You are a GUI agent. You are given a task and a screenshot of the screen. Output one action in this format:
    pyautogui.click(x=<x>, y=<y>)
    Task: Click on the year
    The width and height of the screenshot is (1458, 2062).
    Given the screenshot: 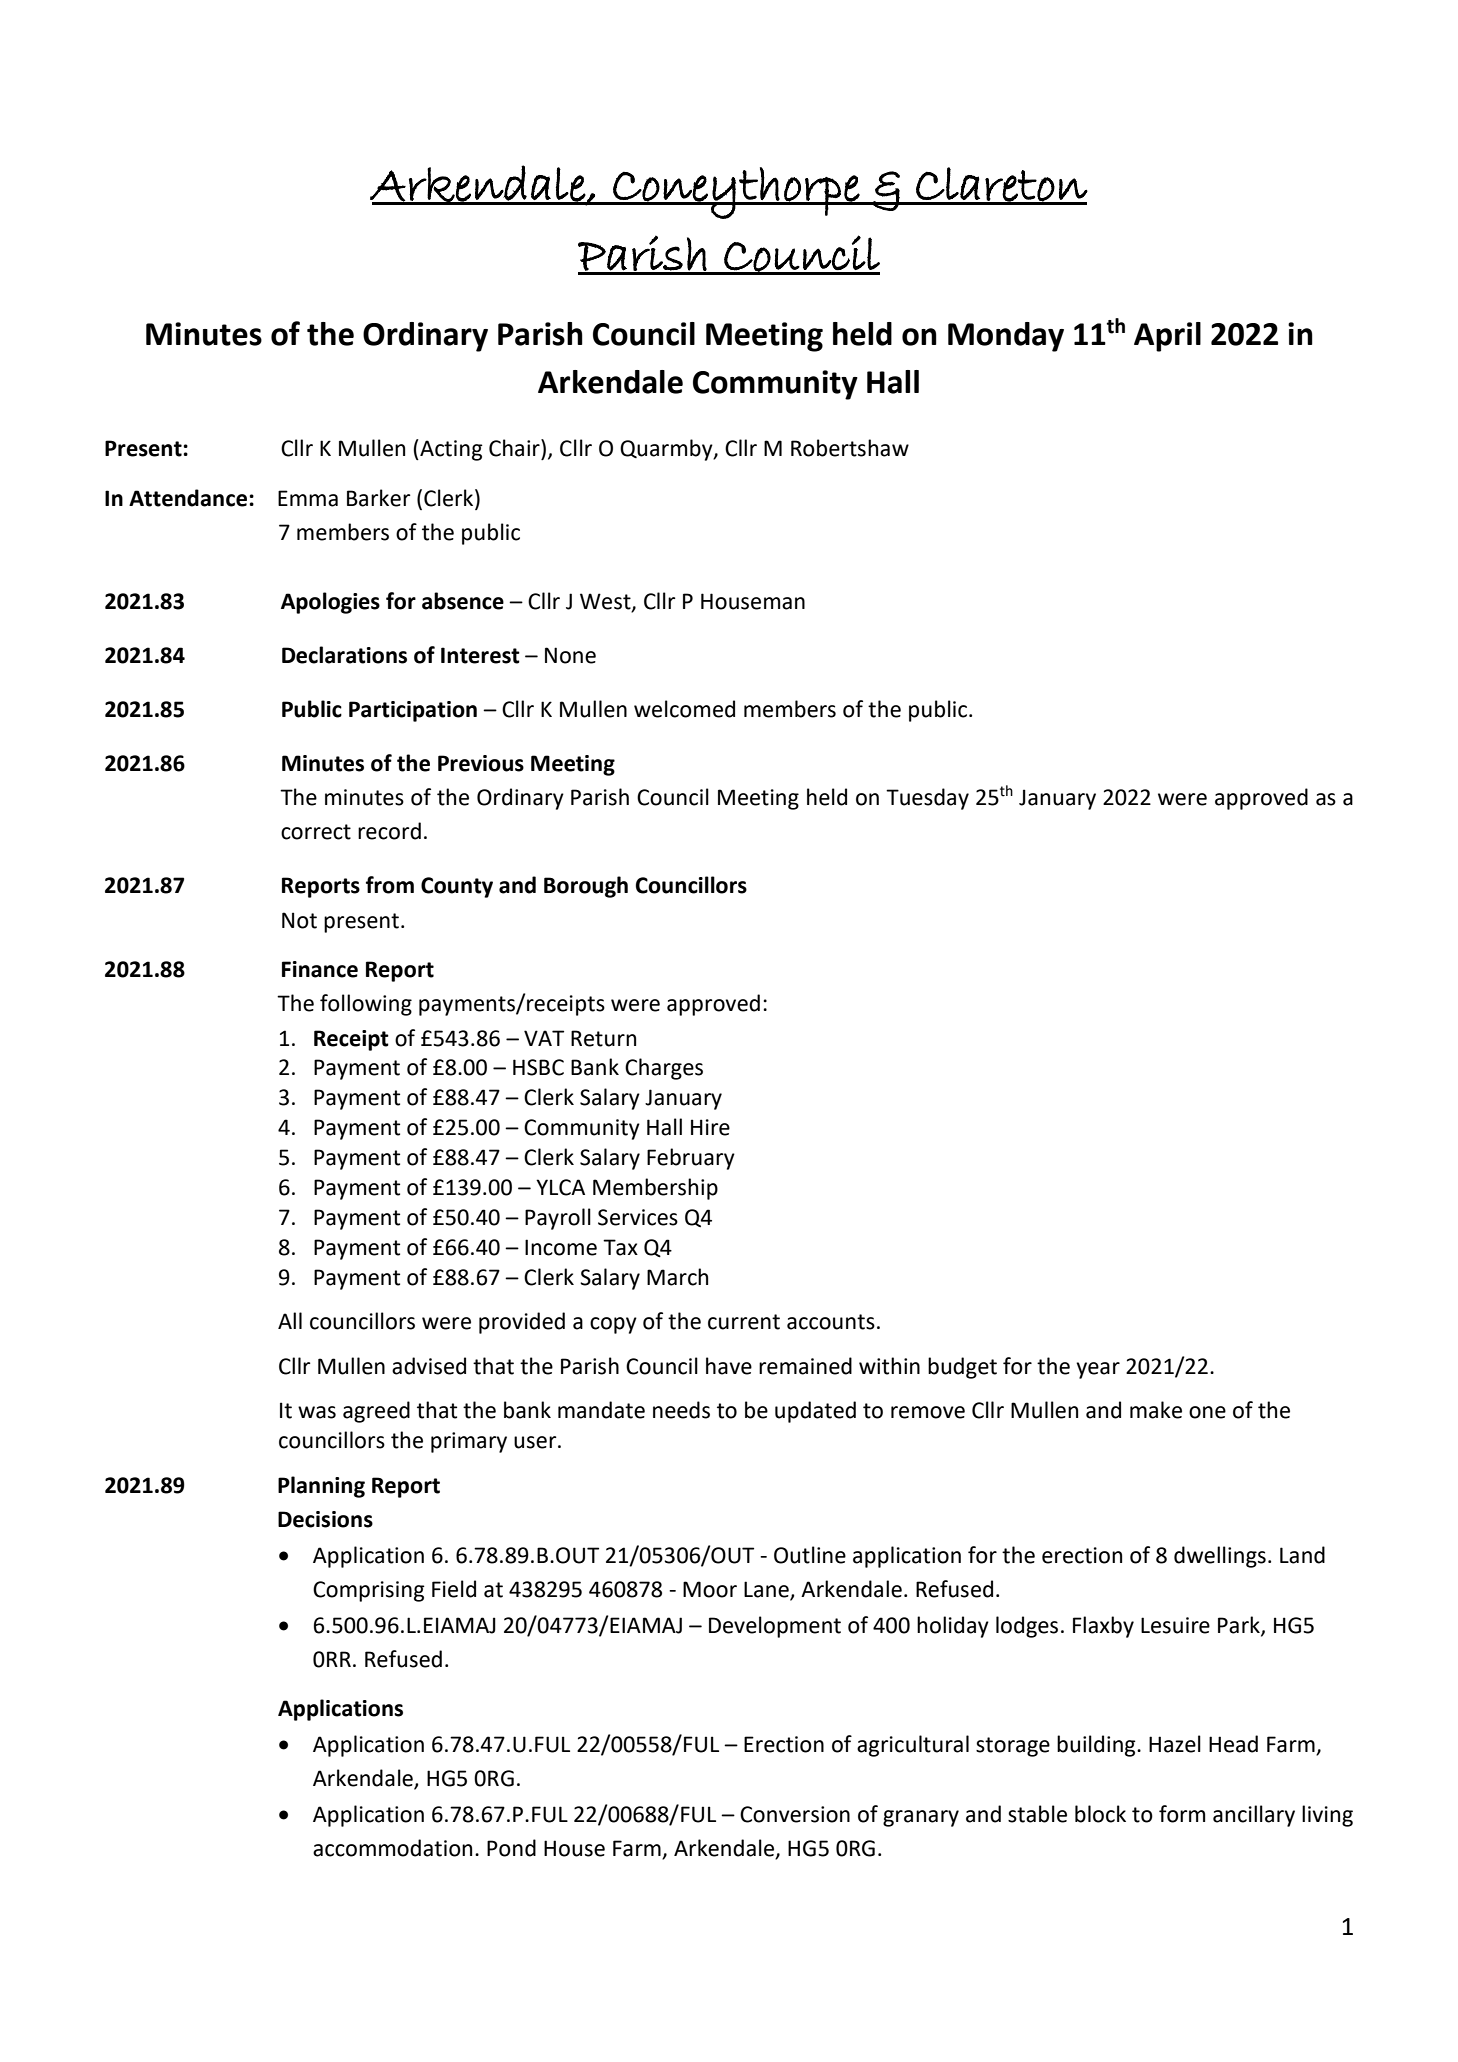 What is the action you would take?
    pyautogui.click(x=1098, y=1370)
